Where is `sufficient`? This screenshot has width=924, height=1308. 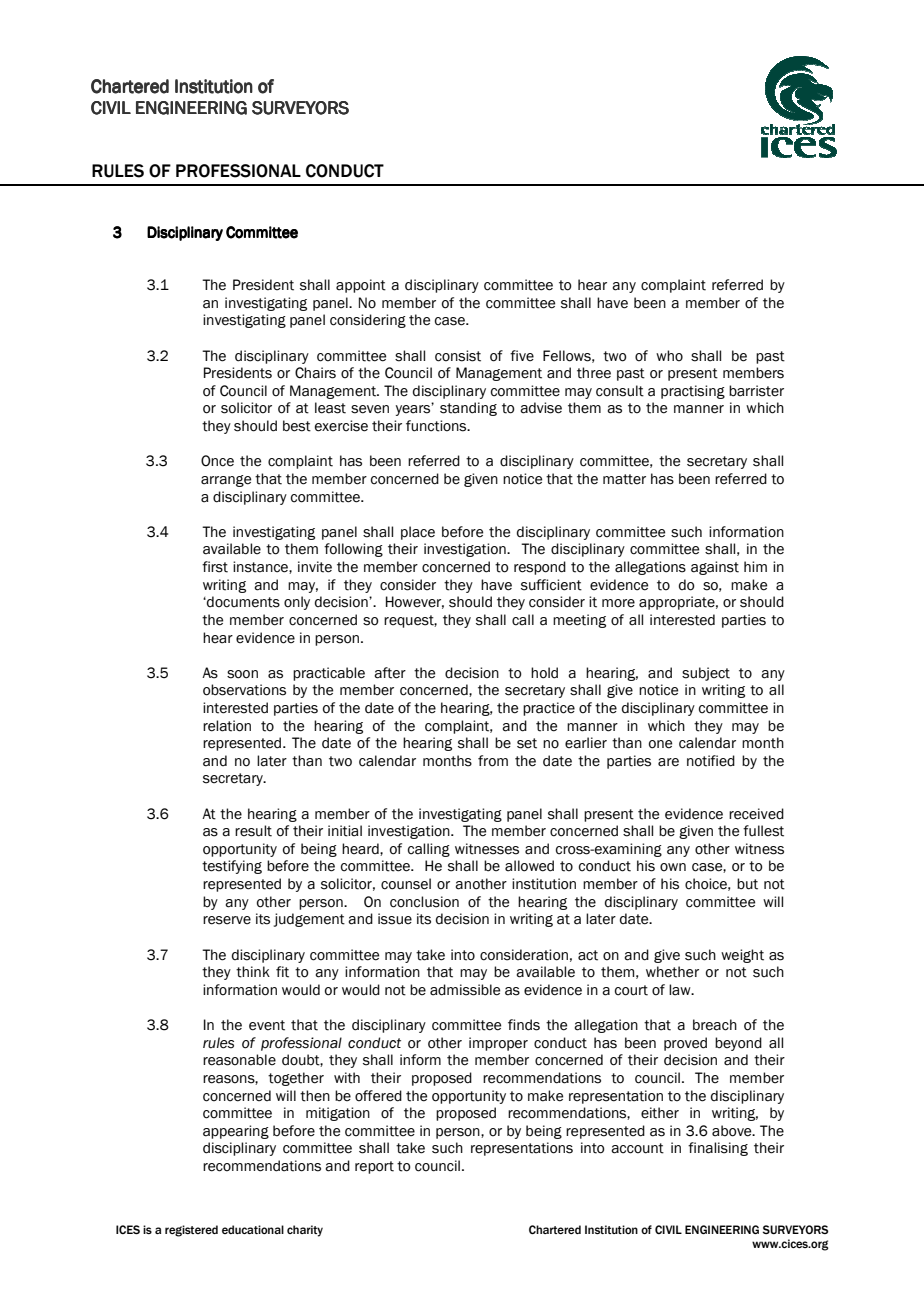
sufficient is located at coordinates (551, 585).
